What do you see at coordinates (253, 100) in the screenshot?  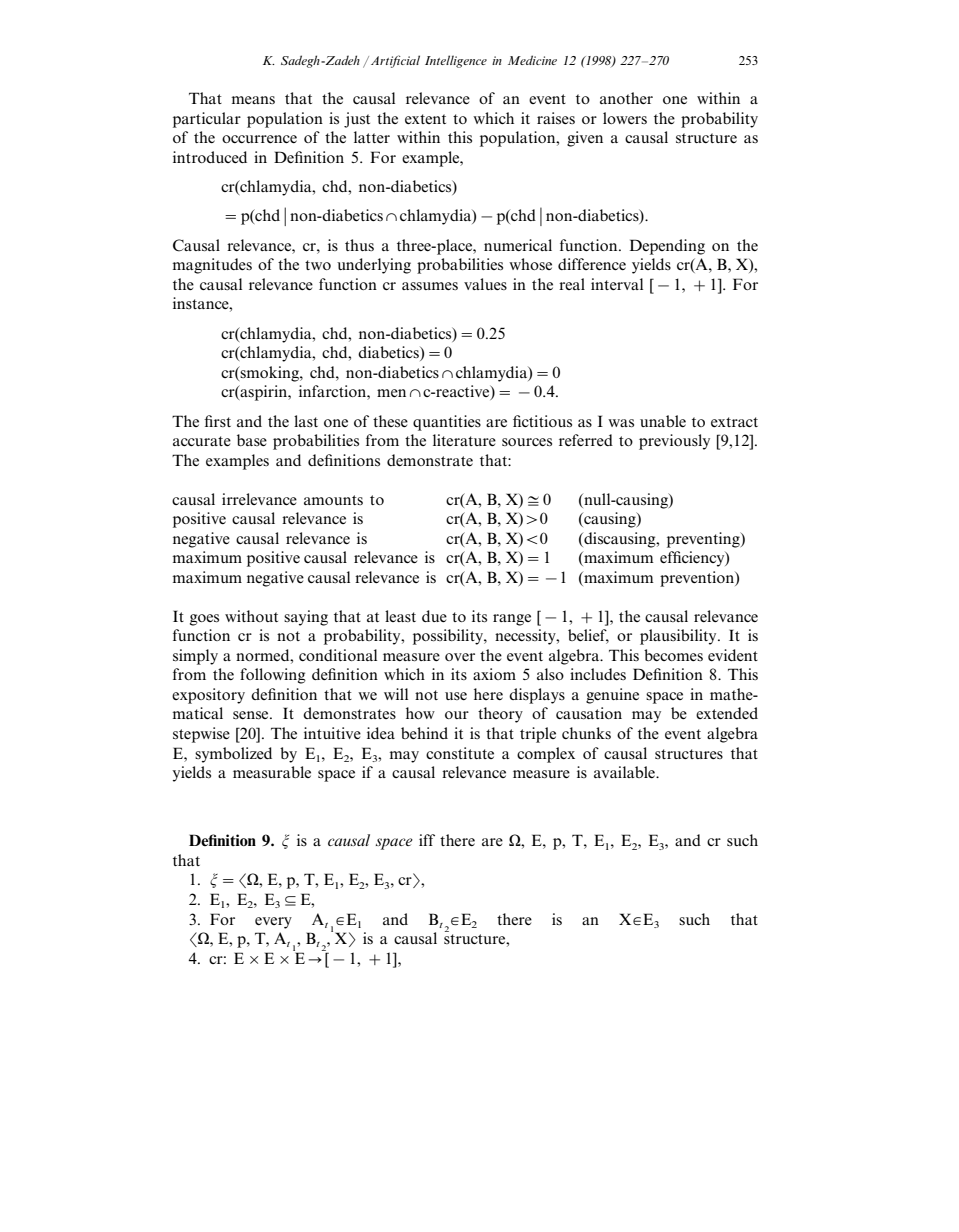 I see `means` at bounding box center [253, 100].
